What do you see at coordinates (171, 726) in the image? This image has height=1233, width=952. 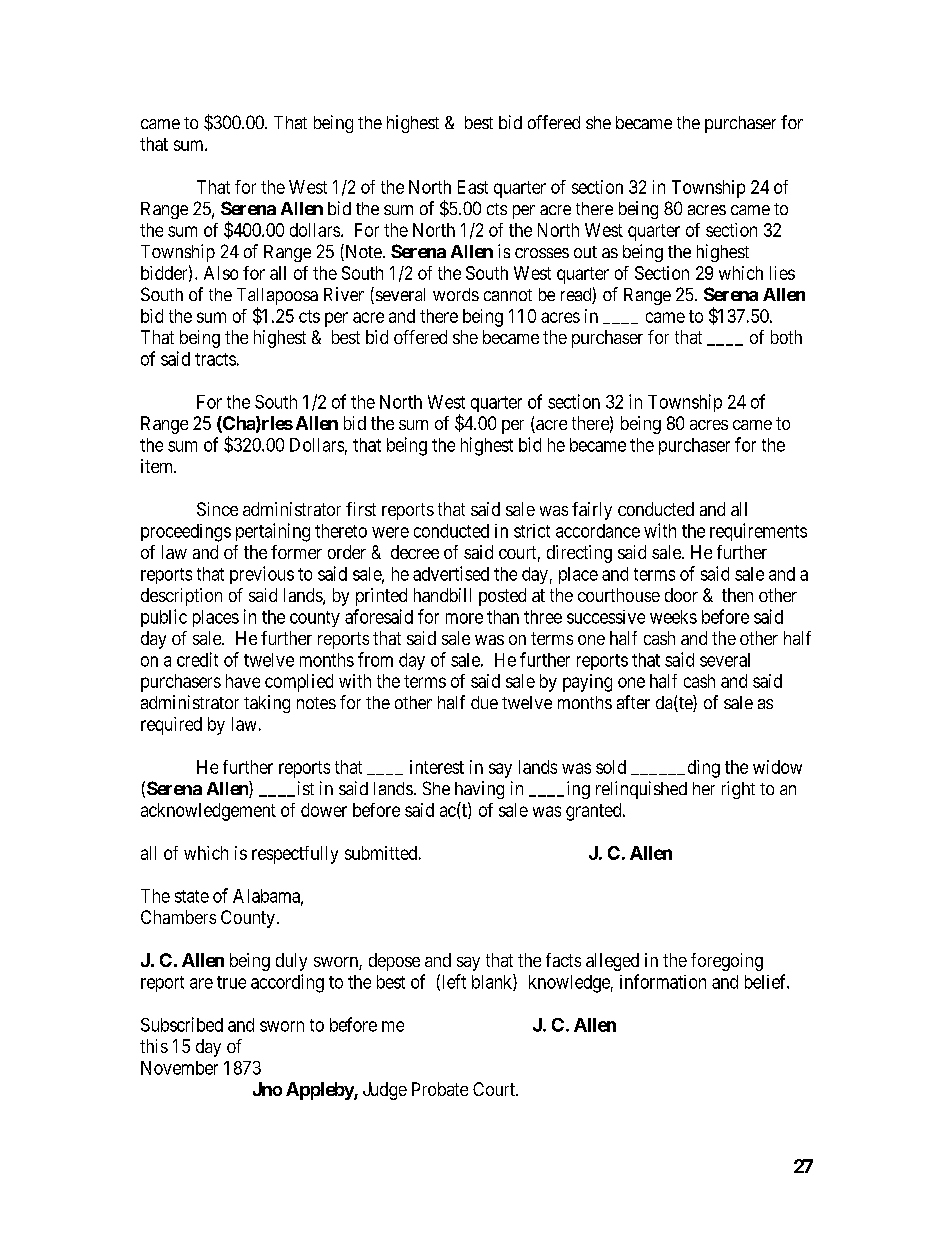 I see `required` at bounding box center [171, 726].
